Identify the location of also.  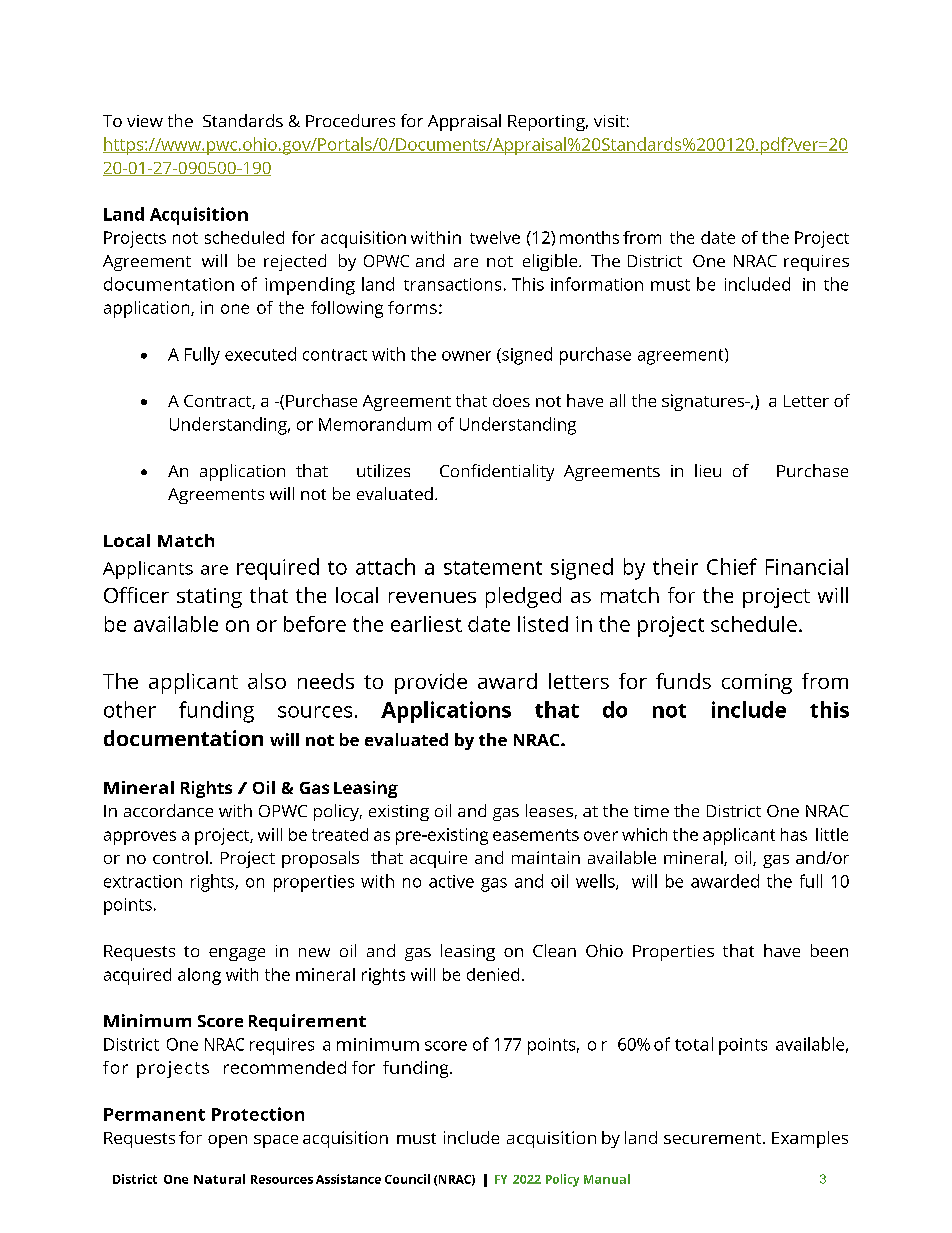
(267, 681).
